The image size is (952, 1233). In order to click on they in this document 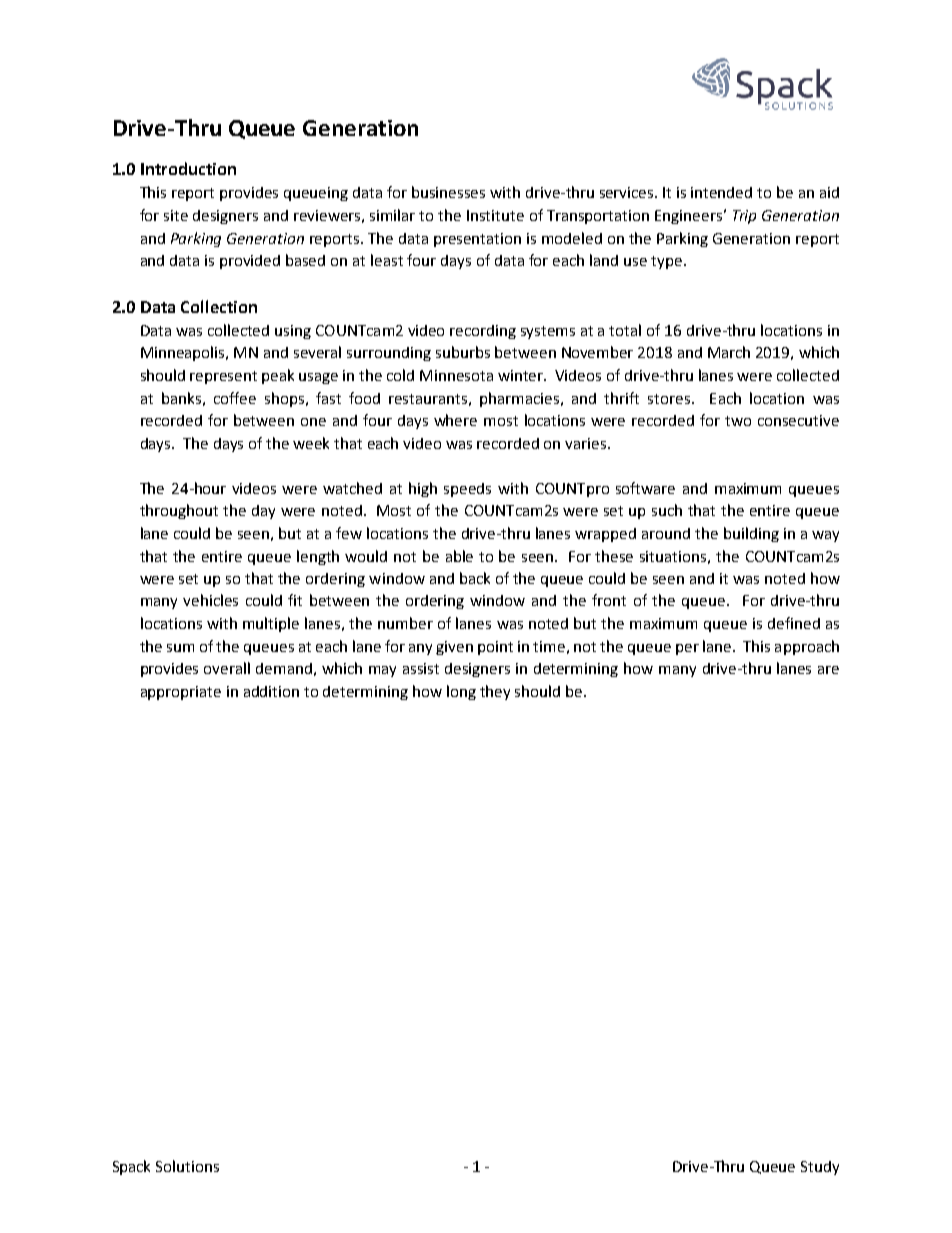, I will do `click(495, 692)`.
